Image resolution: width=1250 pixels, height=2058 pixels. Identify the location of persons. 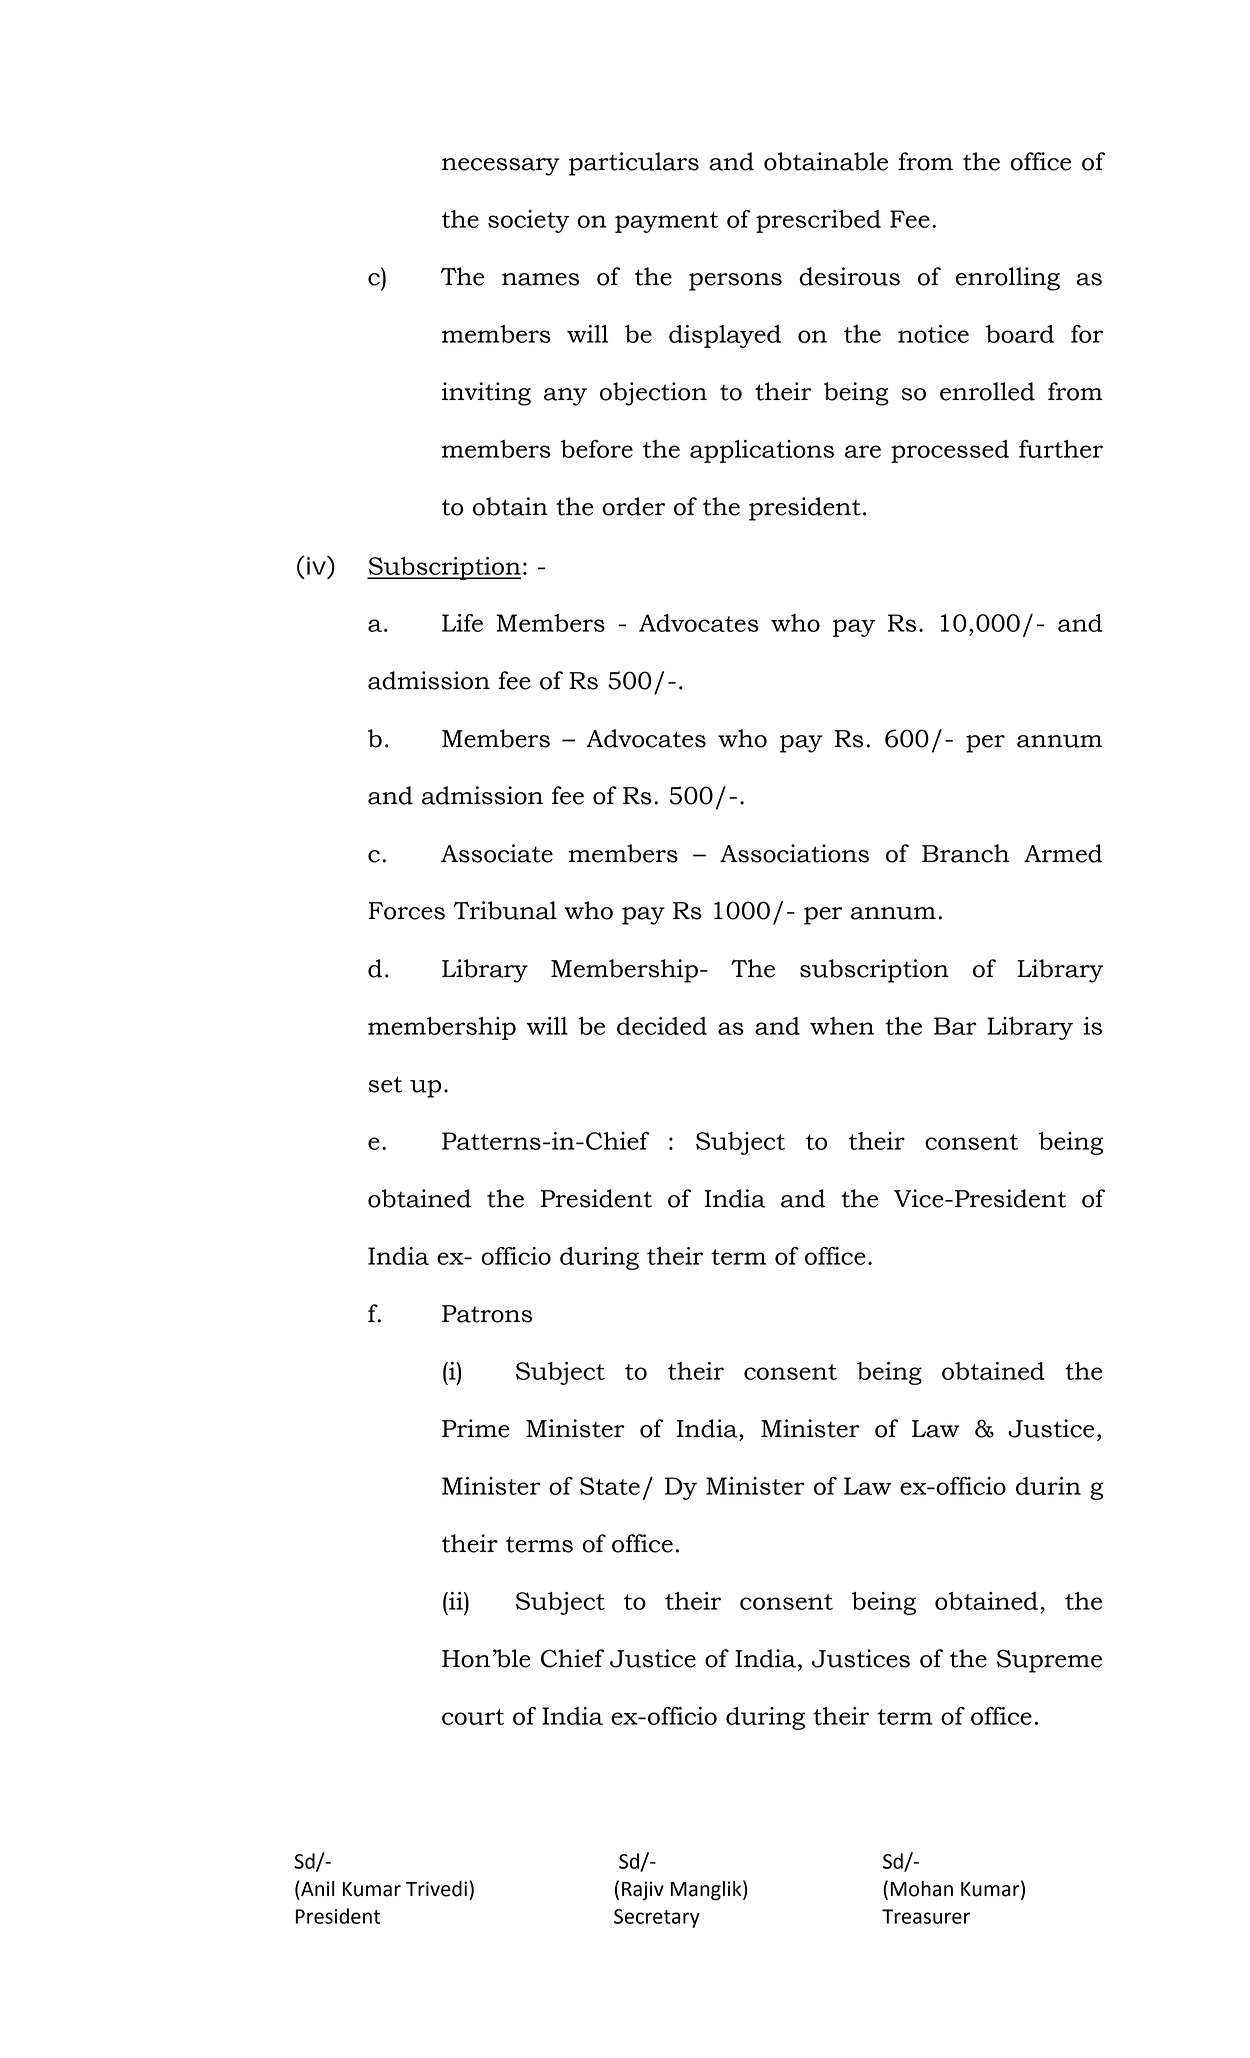
(735, 282).
